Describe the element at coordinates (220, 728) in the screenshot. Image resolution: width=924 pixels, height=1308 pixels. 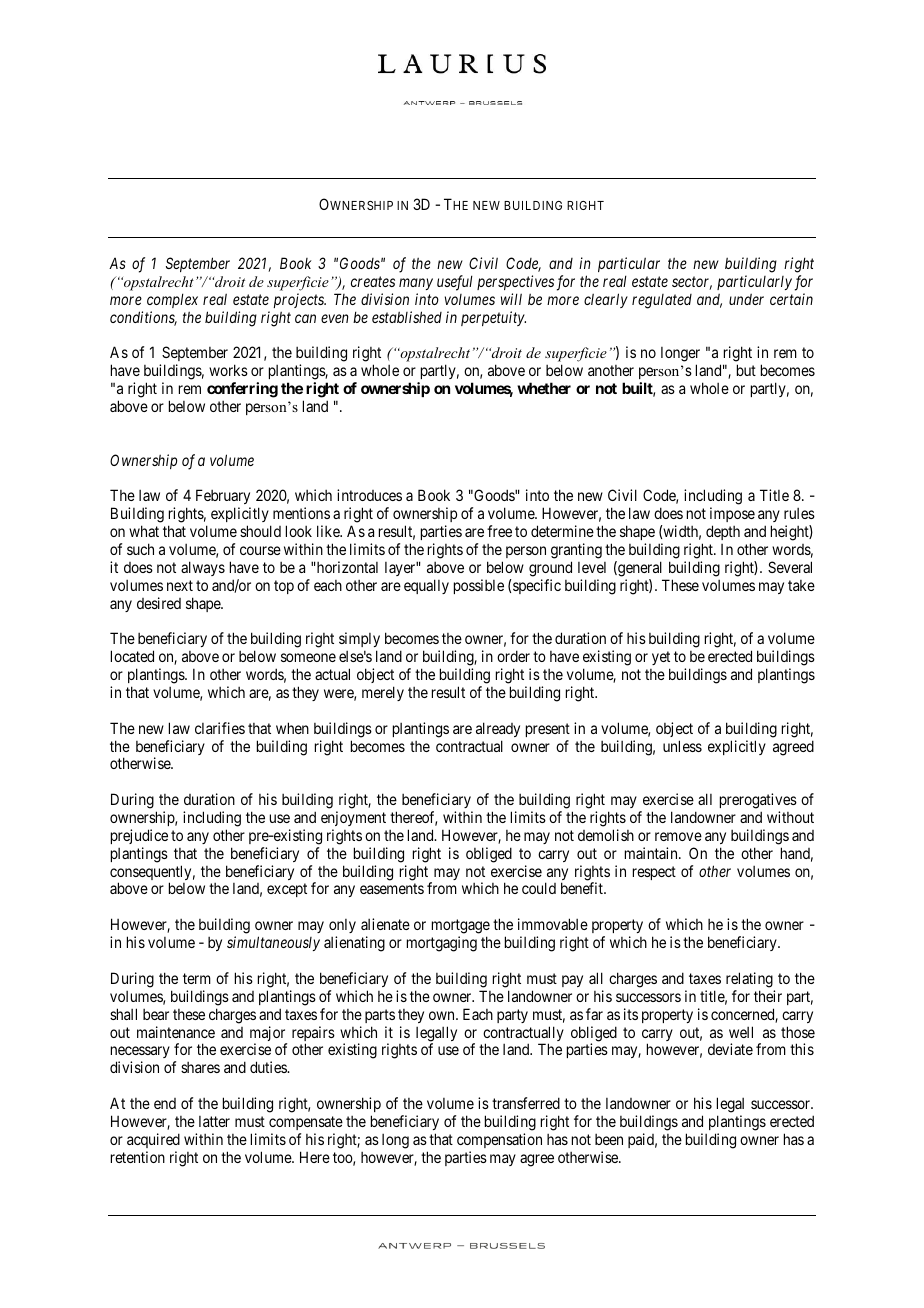
I see `clarifies` at that location.
